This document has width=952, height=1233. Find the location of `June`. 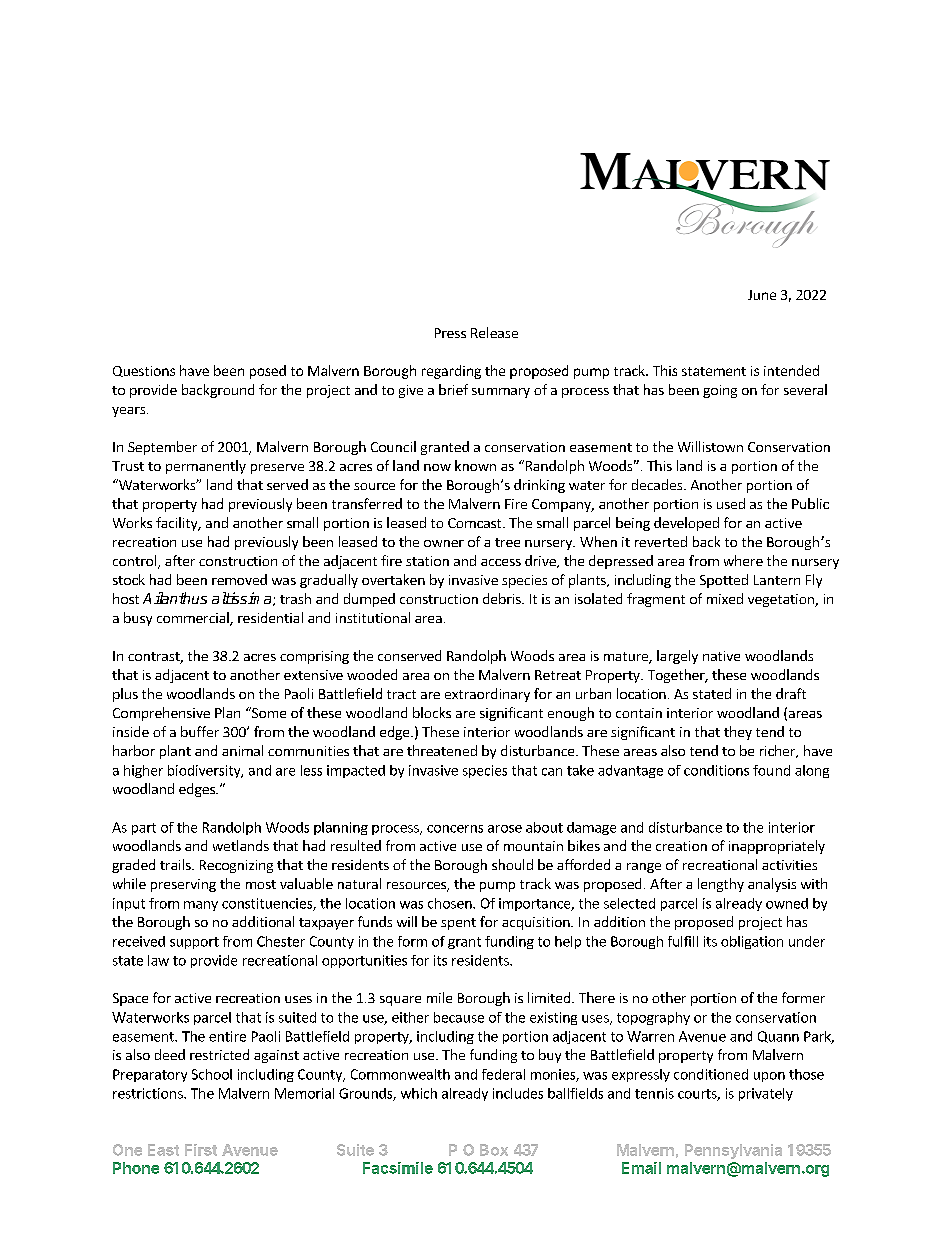

June is located at coordinates (762, 295).
